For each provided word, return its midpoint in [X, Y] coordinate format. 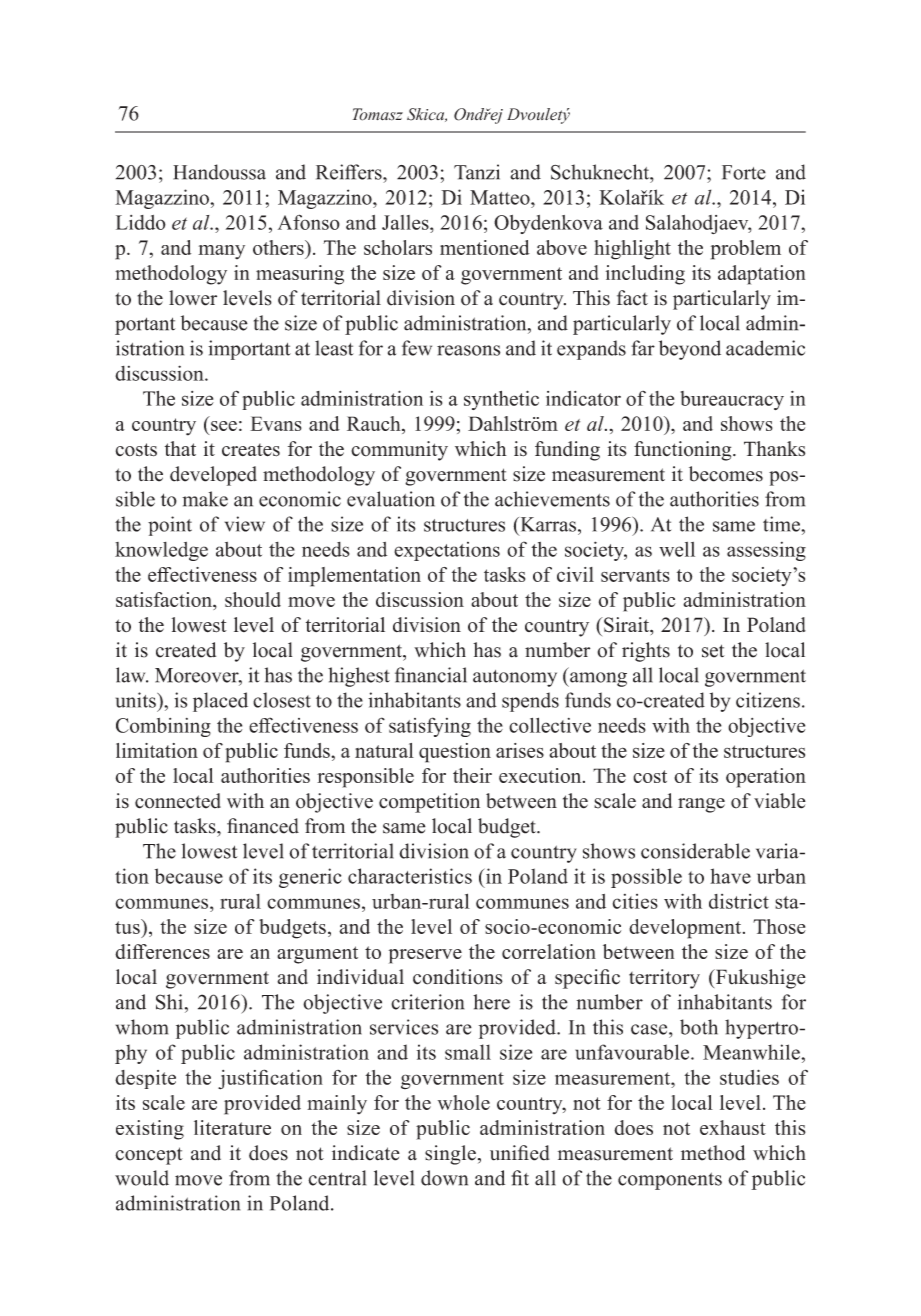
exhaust [733, 1127]
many [221, 252]
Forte [744, 172]
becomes [726, 474]
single [450, 1155]
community [399, 451]
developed [213, 476]
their [472, 775]
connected [178, 801]
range [701, 805]
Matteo [501, 197]
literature [232, 1127]
